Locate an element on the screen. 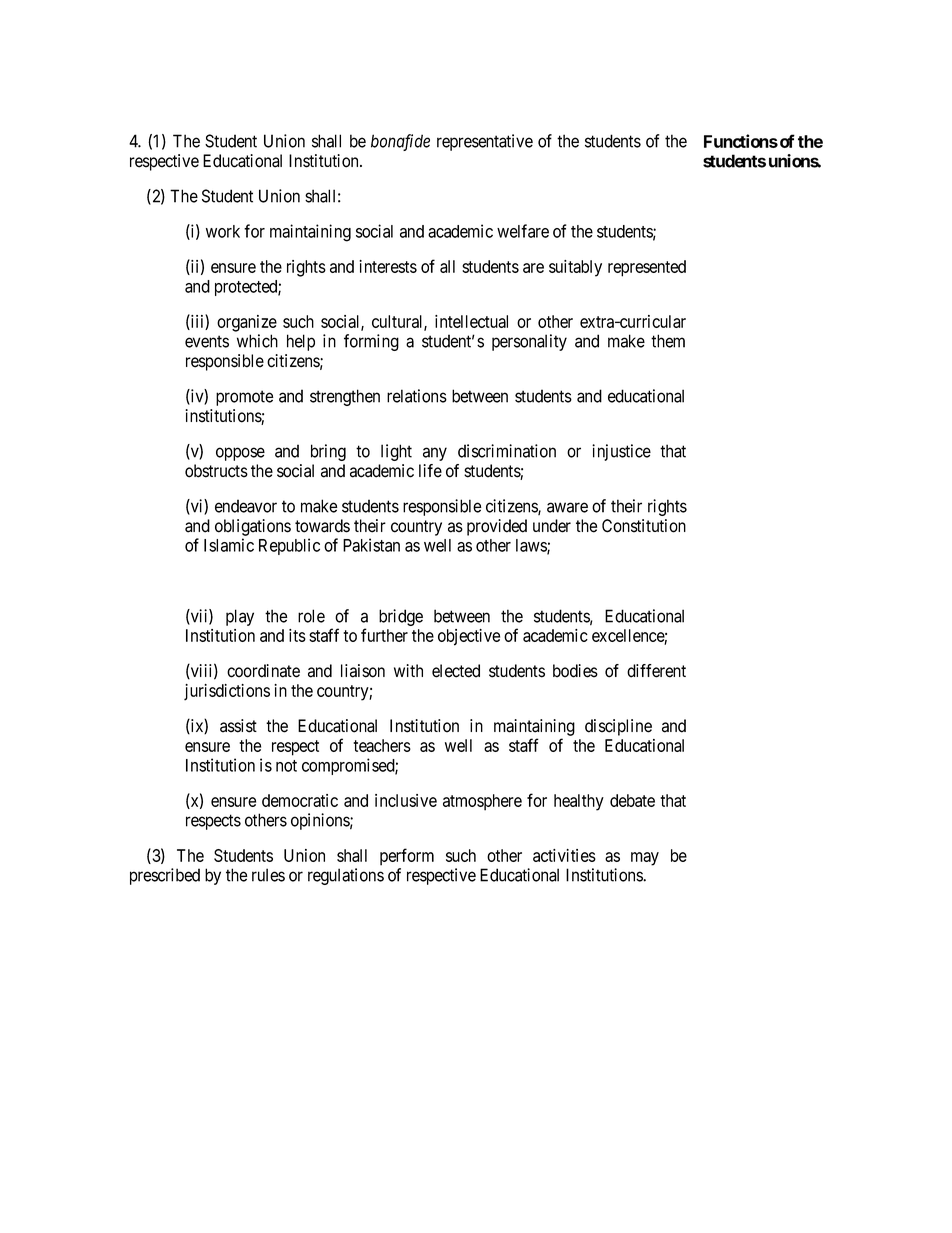 The width and height of the screenshot is (952, 1233). may is located at coordinates (645, 859).
